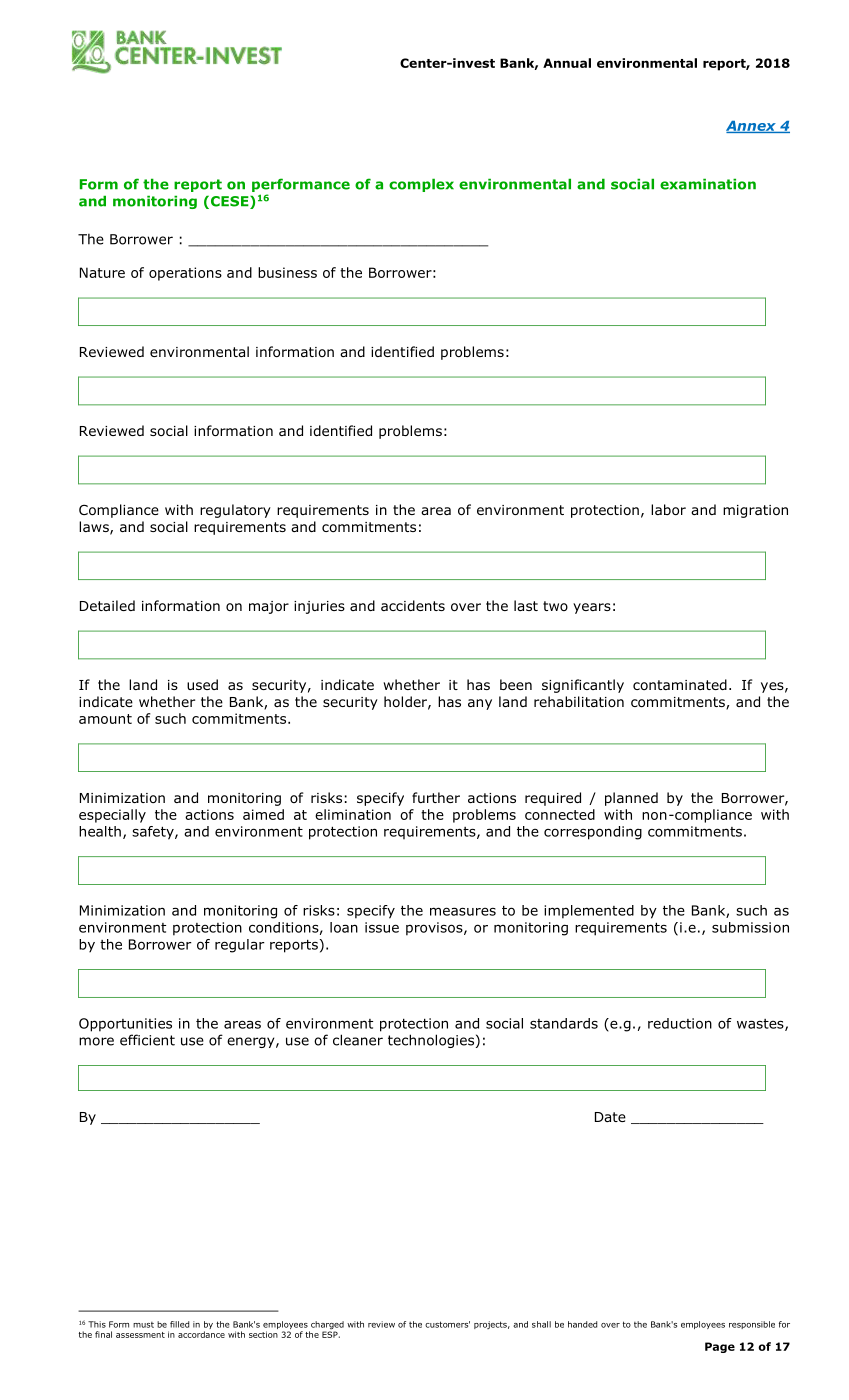 The image size is (849, 1400). What do you see at coordinates (668, 509) in the screenshot?
I see `labor` at bounding box center [668, 509].
